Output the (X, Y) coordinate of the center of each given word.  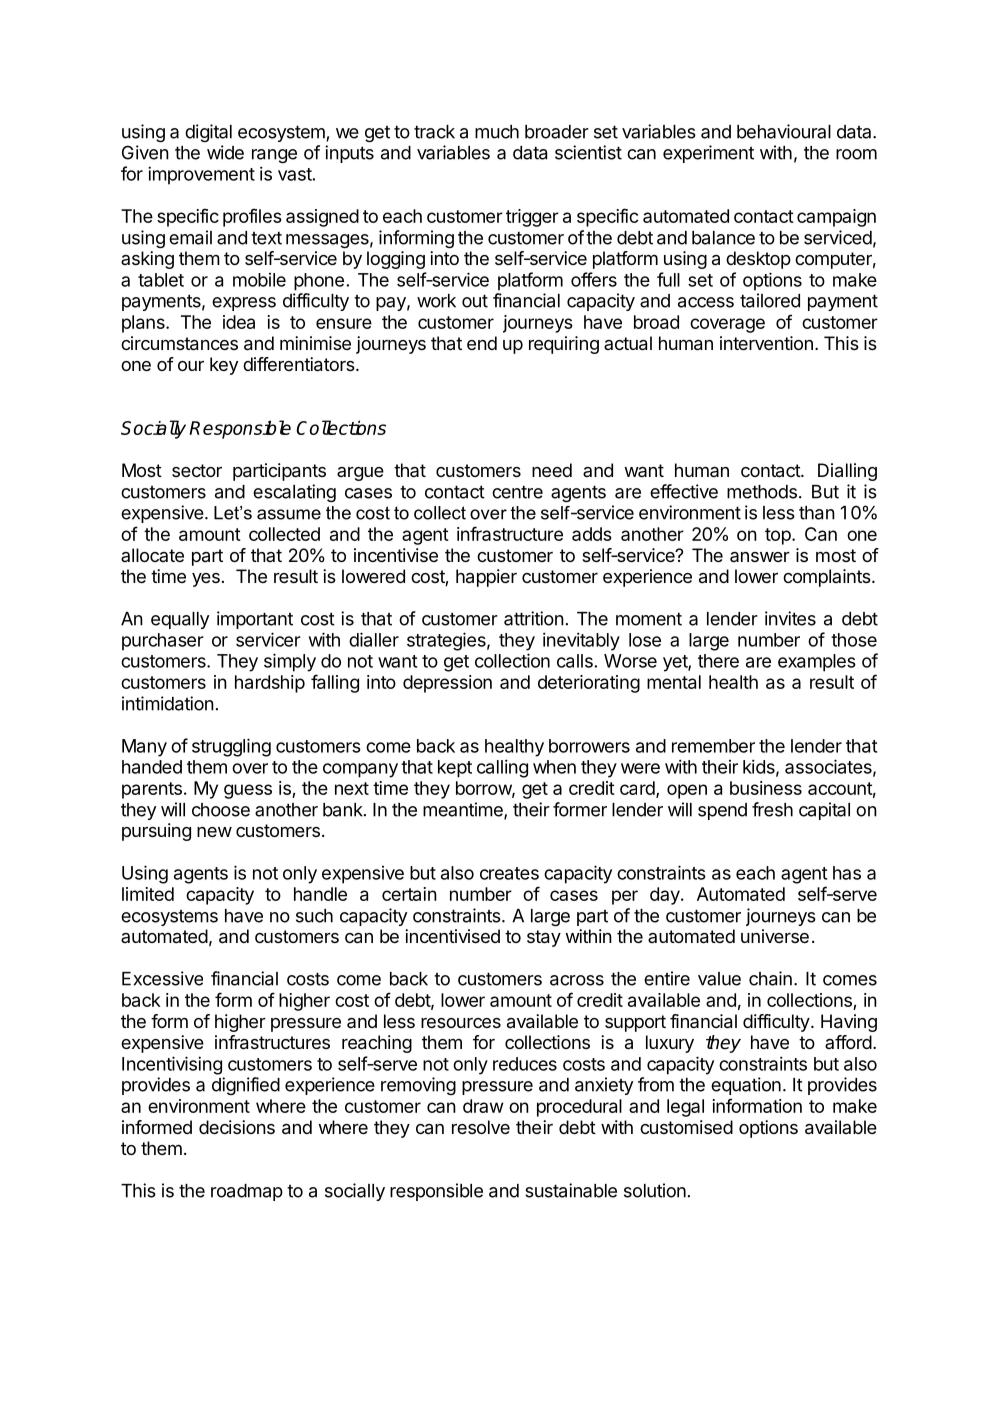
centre (517, 492)
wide (225, 152)
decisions (237, 1127)
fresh (772, 809)
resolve (481, 1127)
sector (197, 470)
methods (762, 492)
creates (509, 873)
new (214, 832)
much (497, 132)
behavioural (784, 131)
